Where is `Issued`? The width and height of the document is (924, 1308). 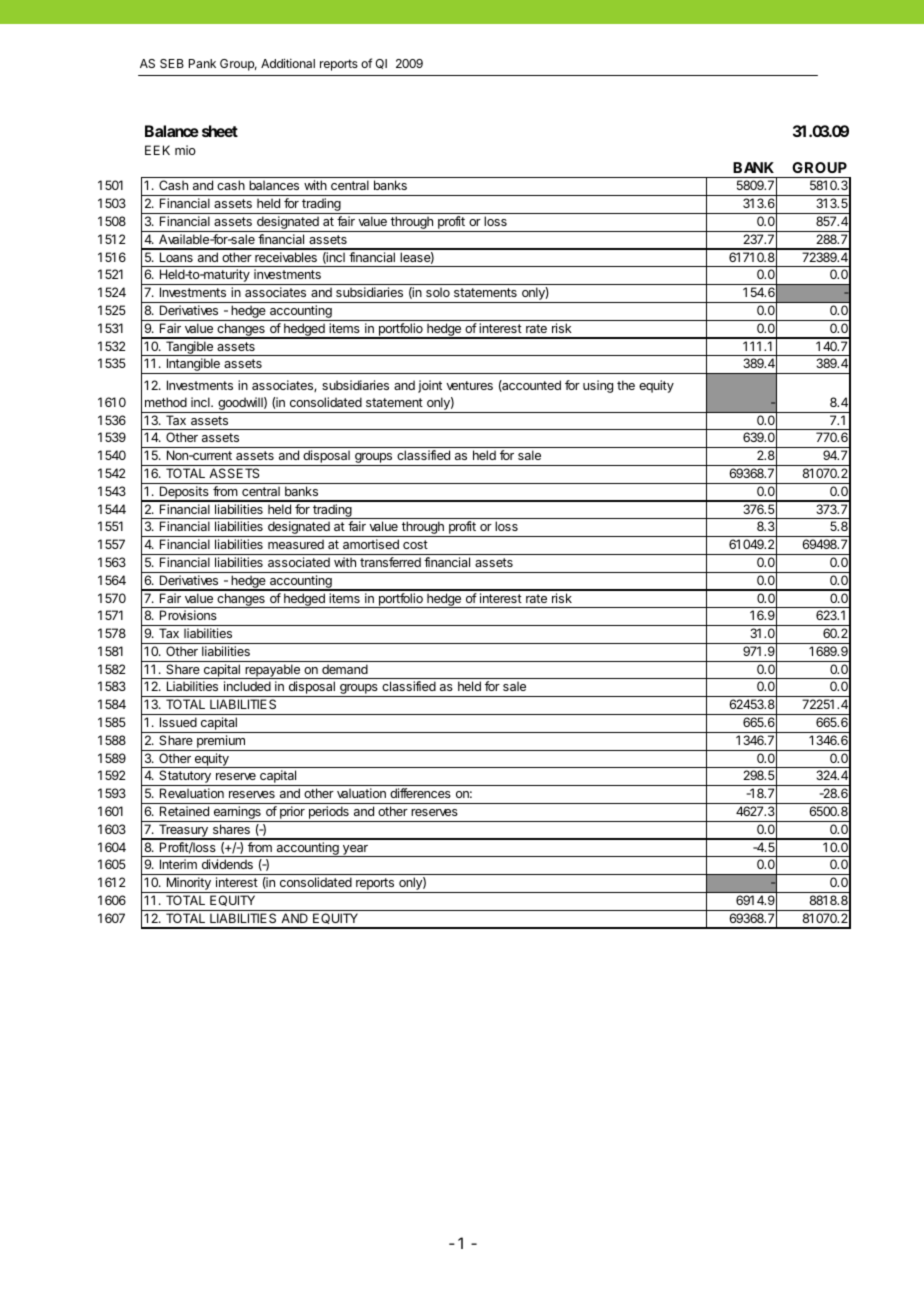 Issued is located at coordinates (178, 722).
